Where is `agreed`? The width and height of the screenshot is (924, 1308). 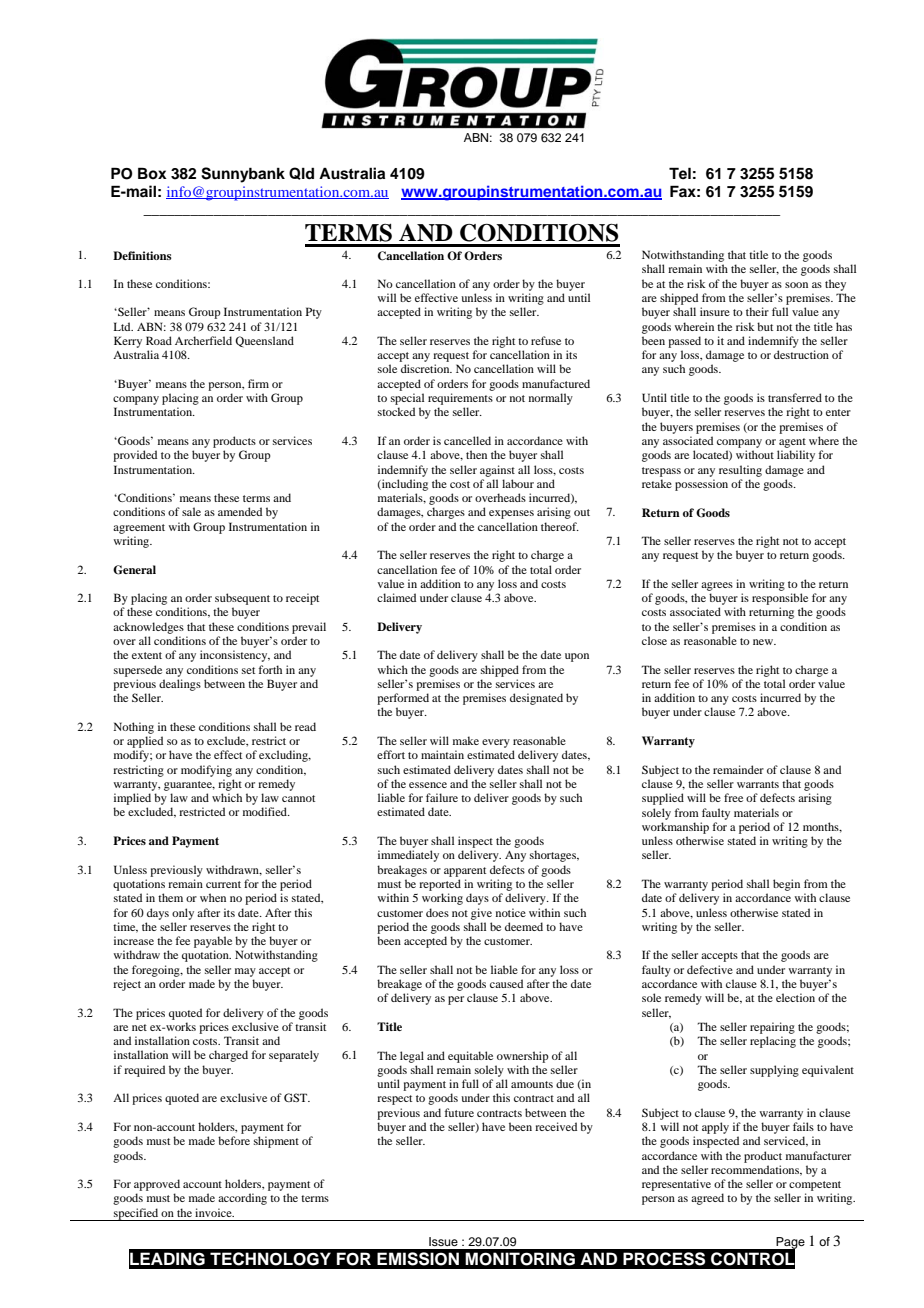
agreed is located at coordinates (707, 1199).
